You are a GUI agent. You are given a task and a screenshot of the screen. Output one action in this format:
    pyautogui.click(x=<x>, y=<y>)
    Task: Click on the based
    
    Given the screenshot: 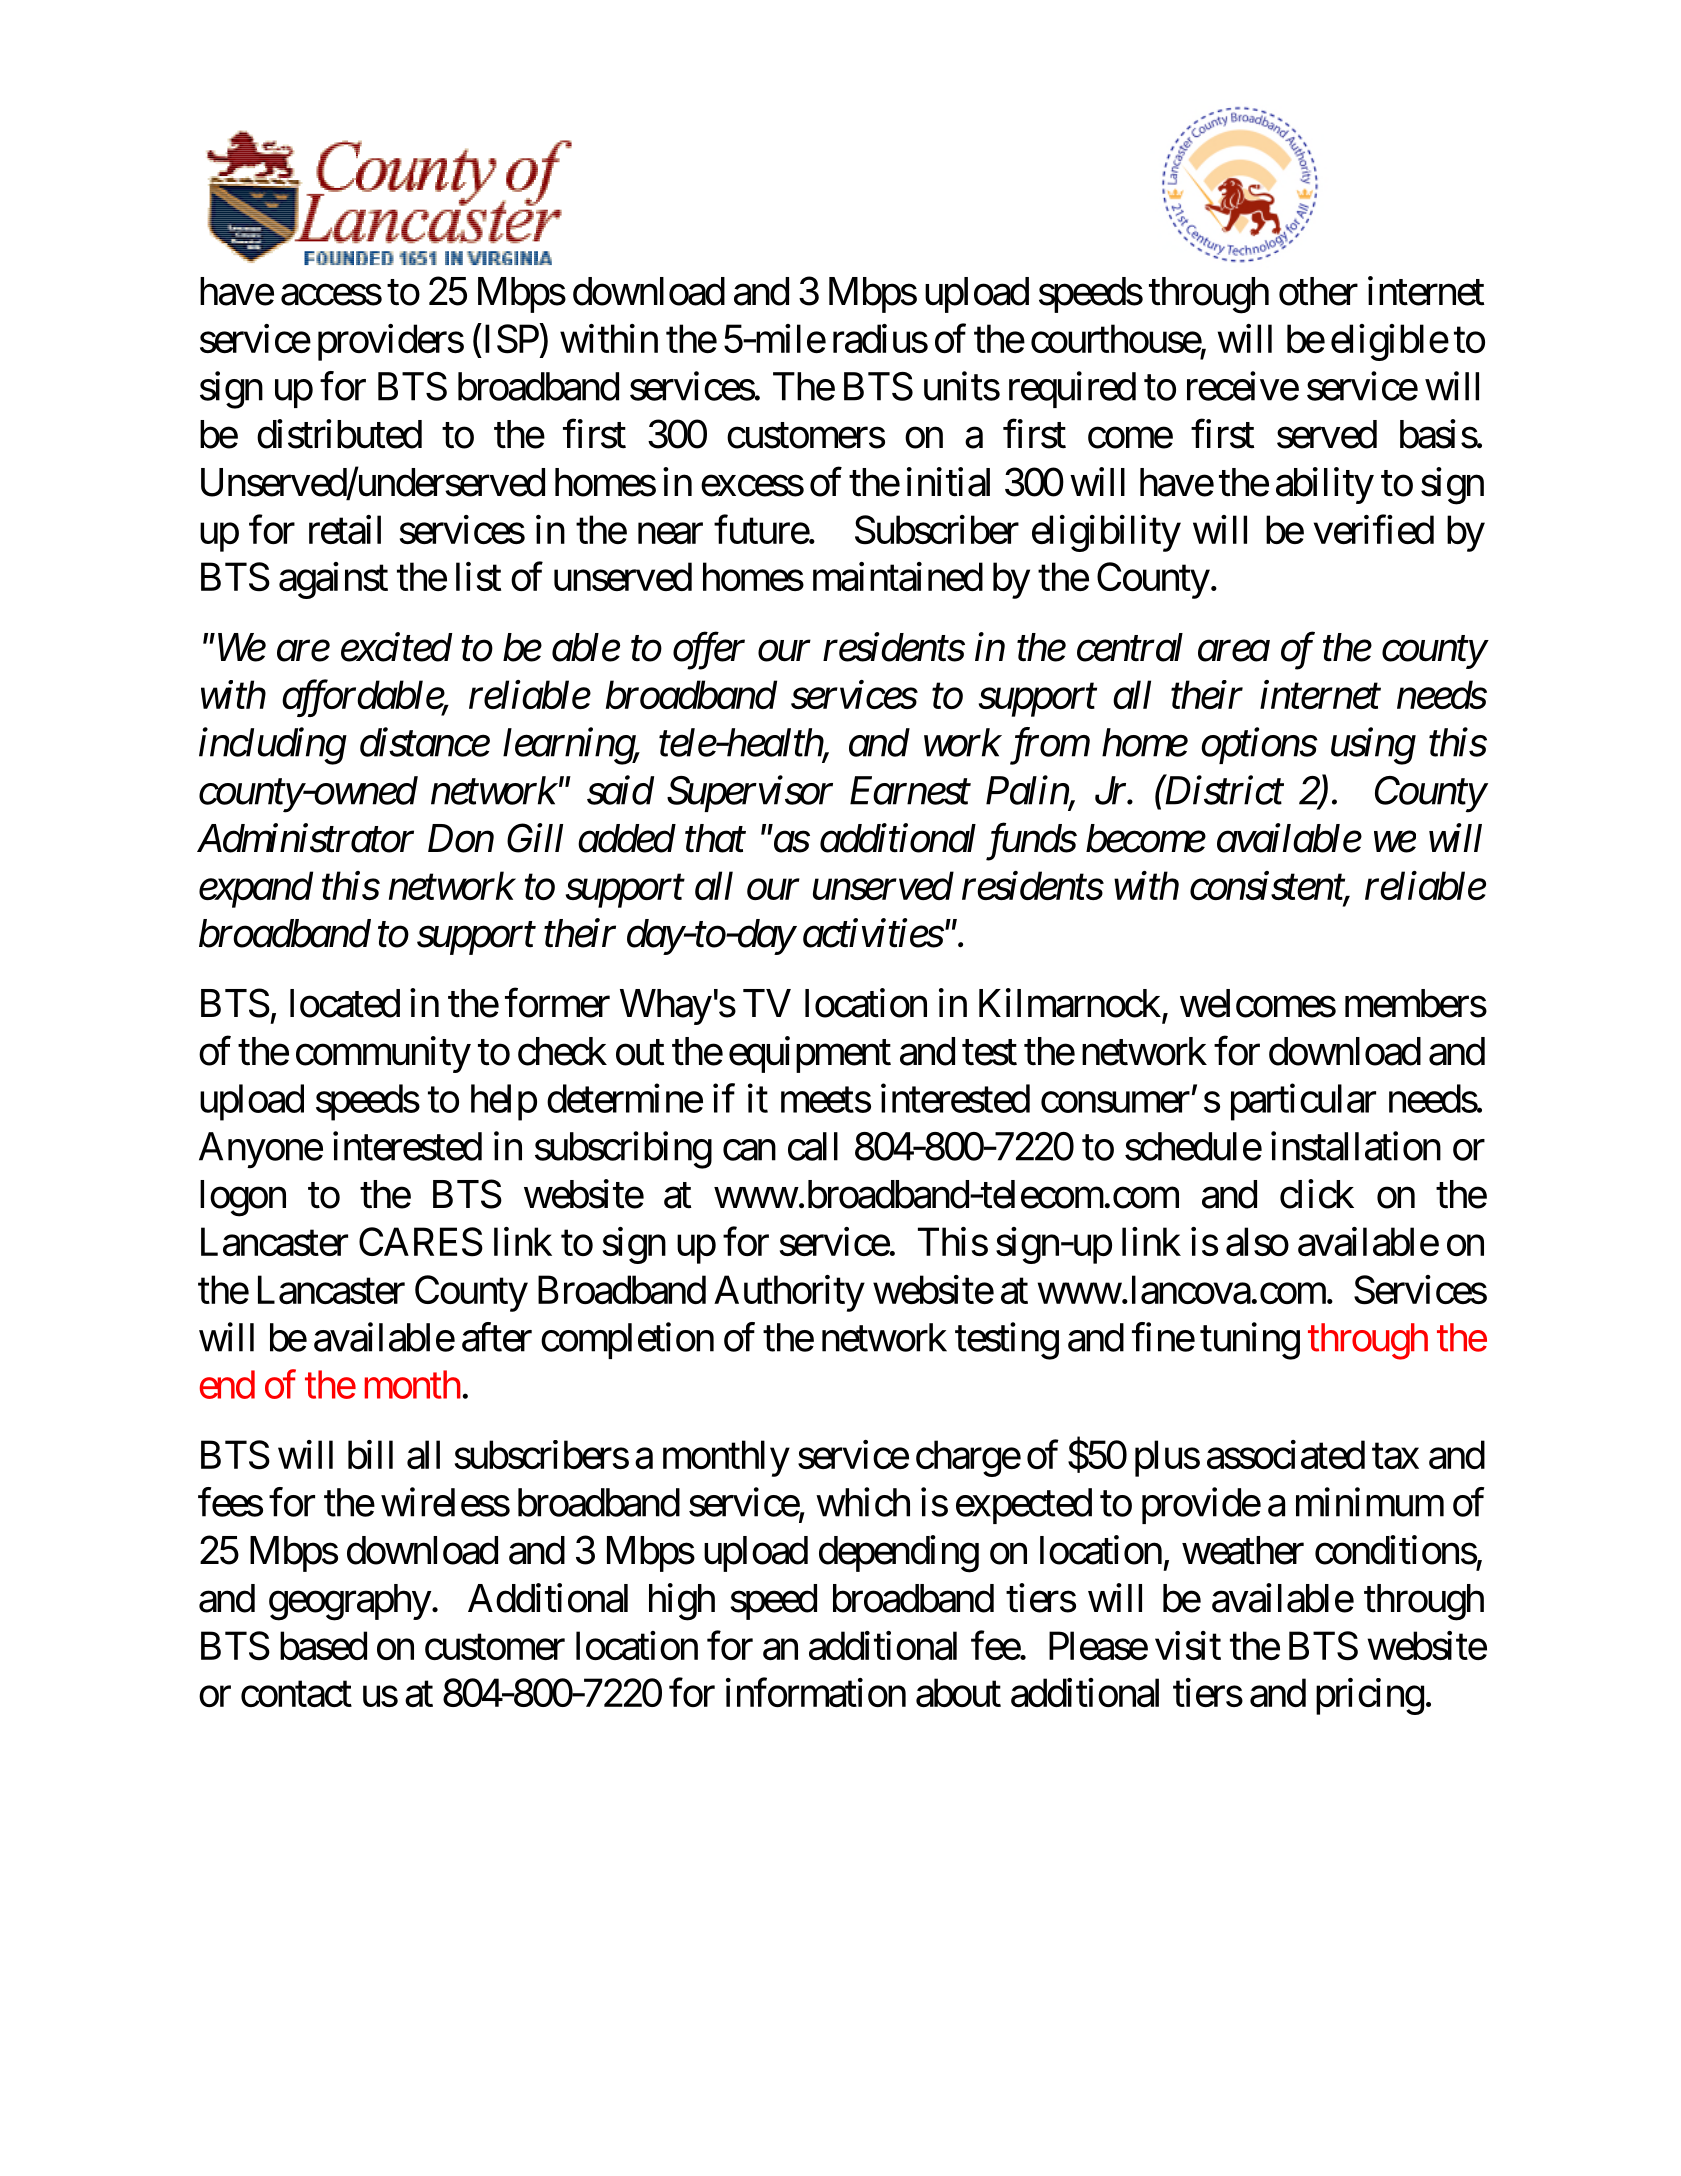 What is the action you would take?
    pyautogui.click(x=323, y=1645)
